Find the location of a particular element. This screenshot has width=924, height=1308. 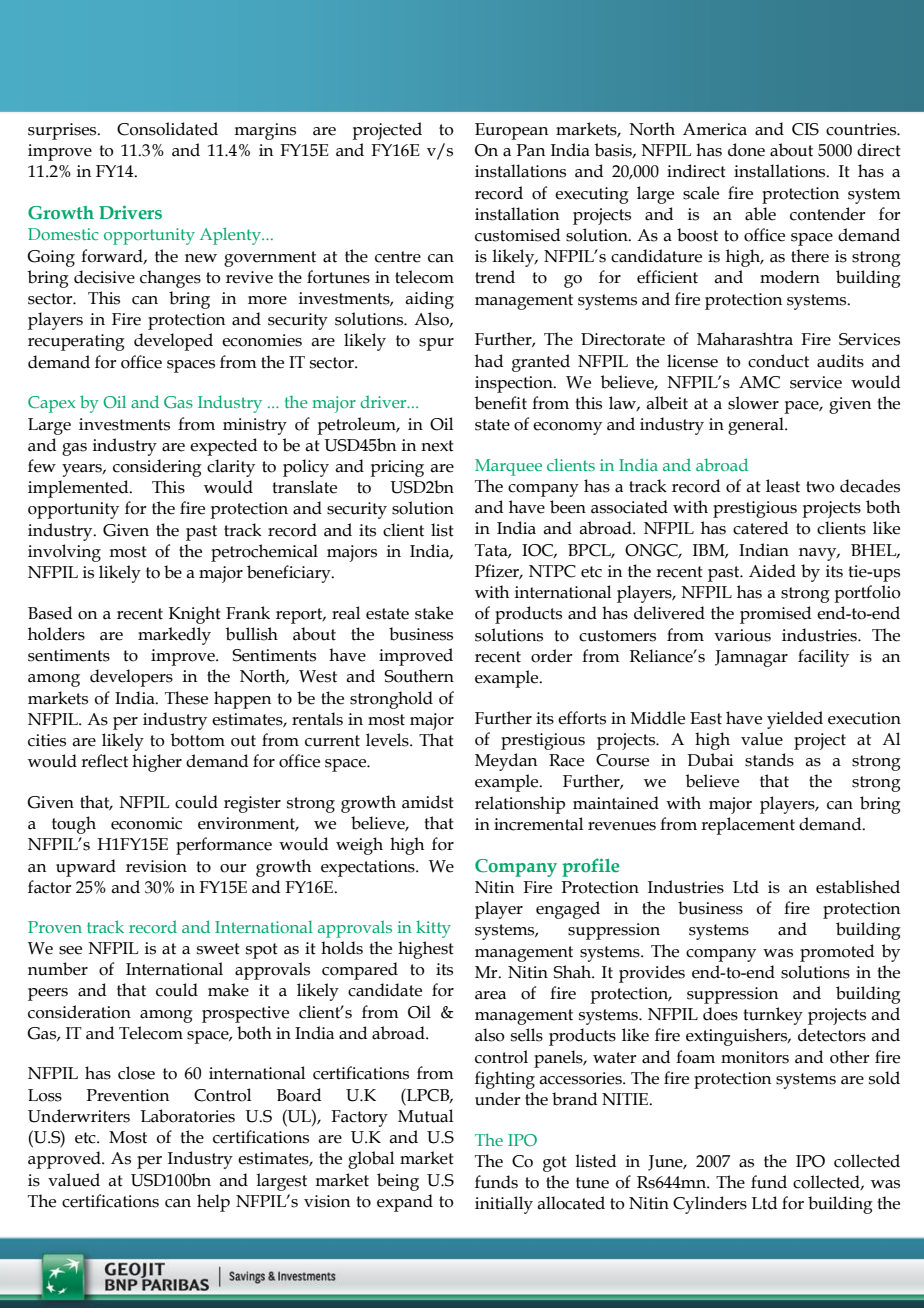

considering is located at coordinates (157, 468).
